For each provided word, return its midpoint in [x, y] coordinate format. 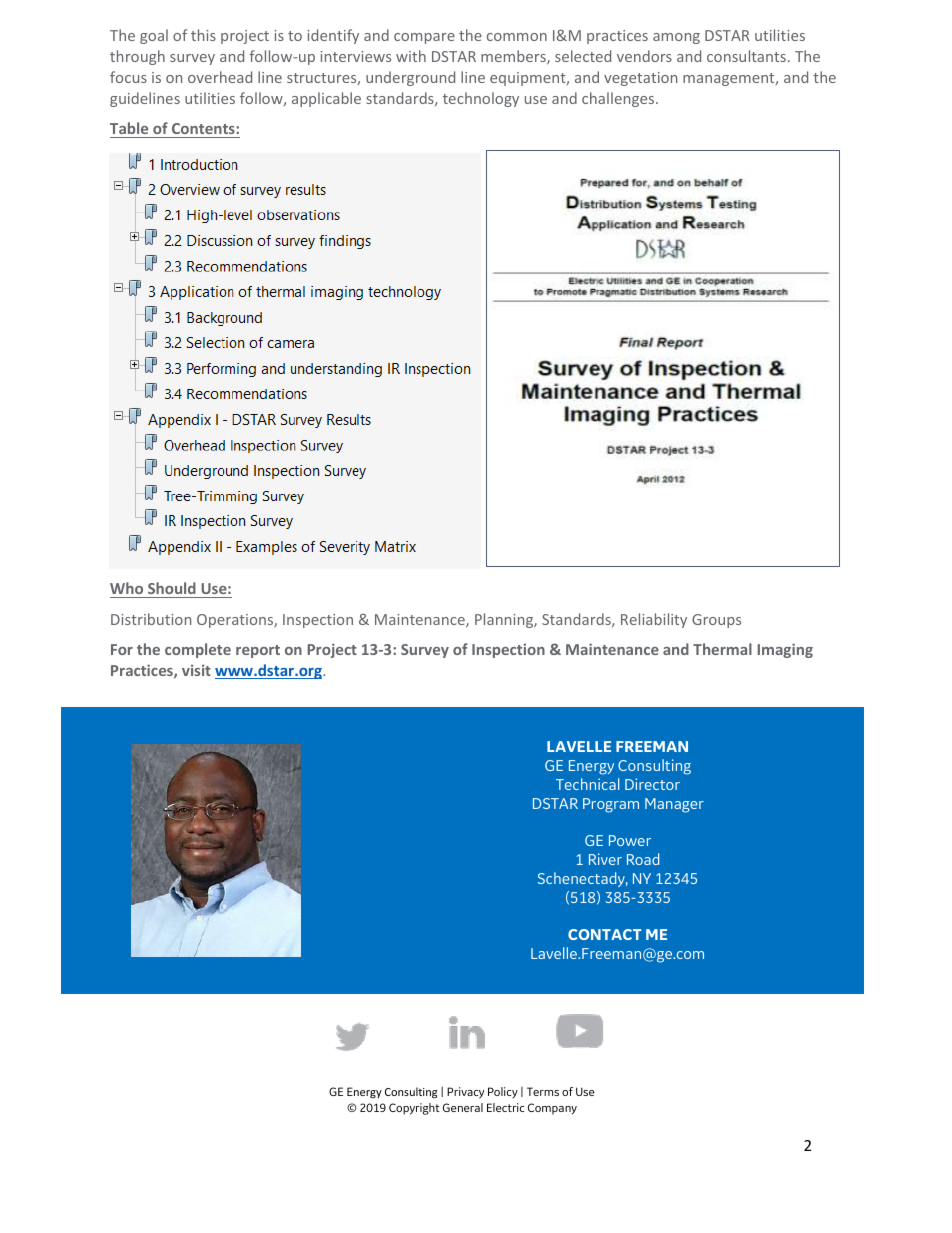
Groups [716, 621]
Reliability [654, 620]
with [411, 56]
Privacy [465, 1093]
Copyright [414, 1109]
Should [172, 590]
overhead [220, 77]
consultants [746, 56]
